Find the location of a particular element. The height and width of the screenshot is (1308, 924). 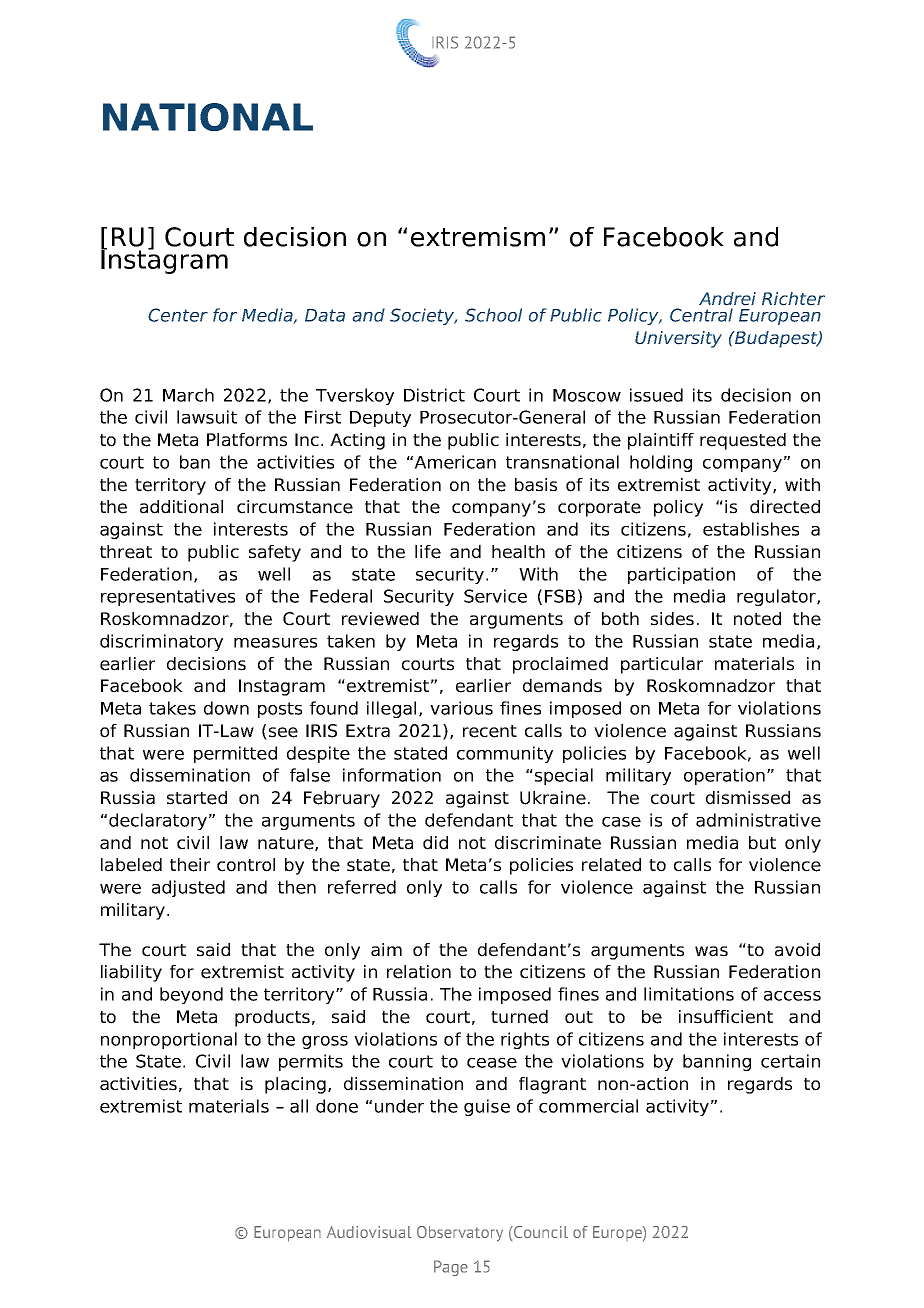

Observatory is located at coordinates (460, 1234).
